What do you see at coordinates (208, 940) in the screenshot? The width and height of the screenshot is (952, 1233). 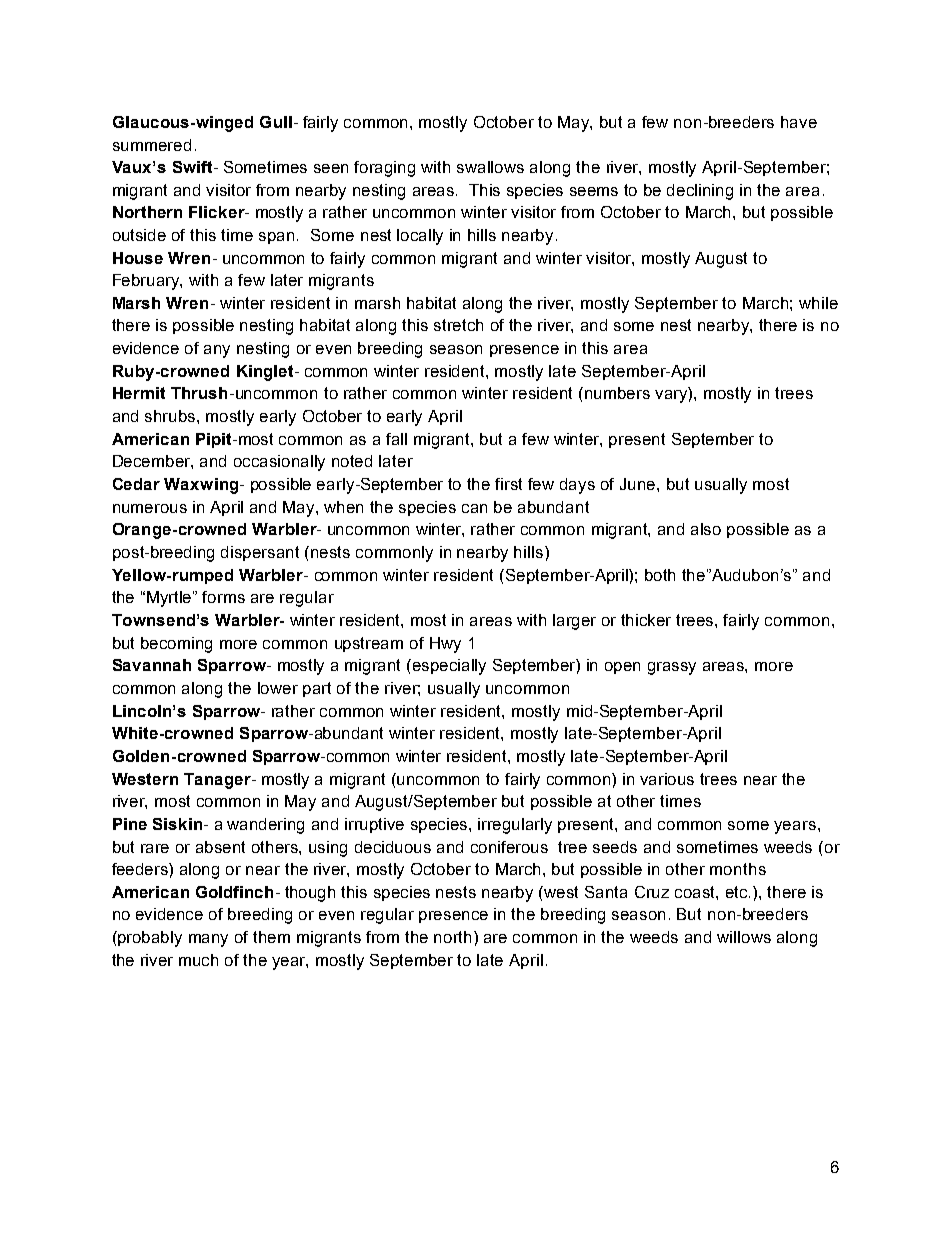 I see `many` at bounding box center [208, 940].
